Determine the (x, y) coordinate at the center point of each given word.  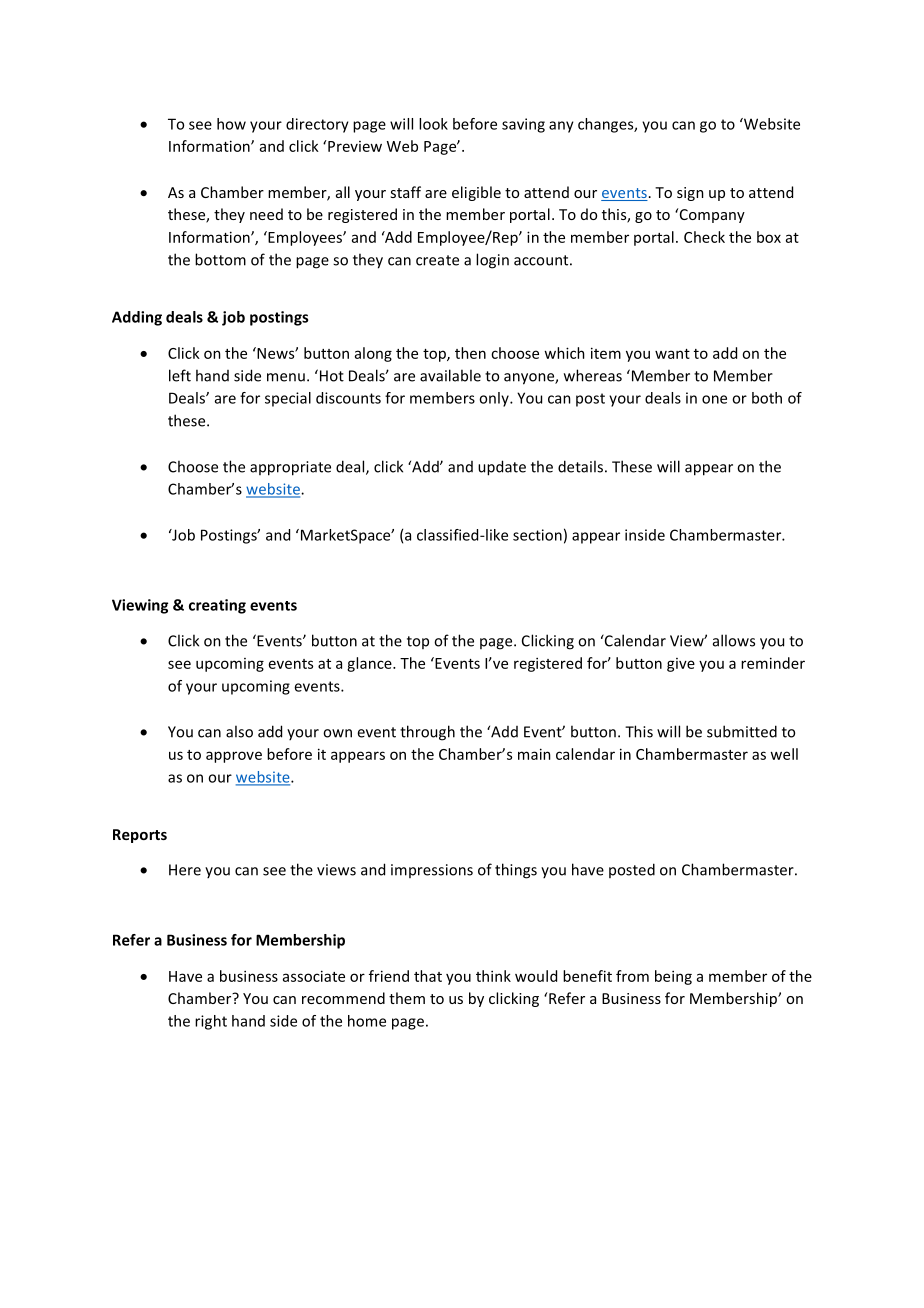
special (288, 399)
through (427, 733)
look (433, 124)
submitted (742, 731)
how (231, 124)
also (239, 731)
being (673, 977)
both (767, 398)
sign (690, 194)
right (211, 1022)
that (428, 976)
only (495, 399)
